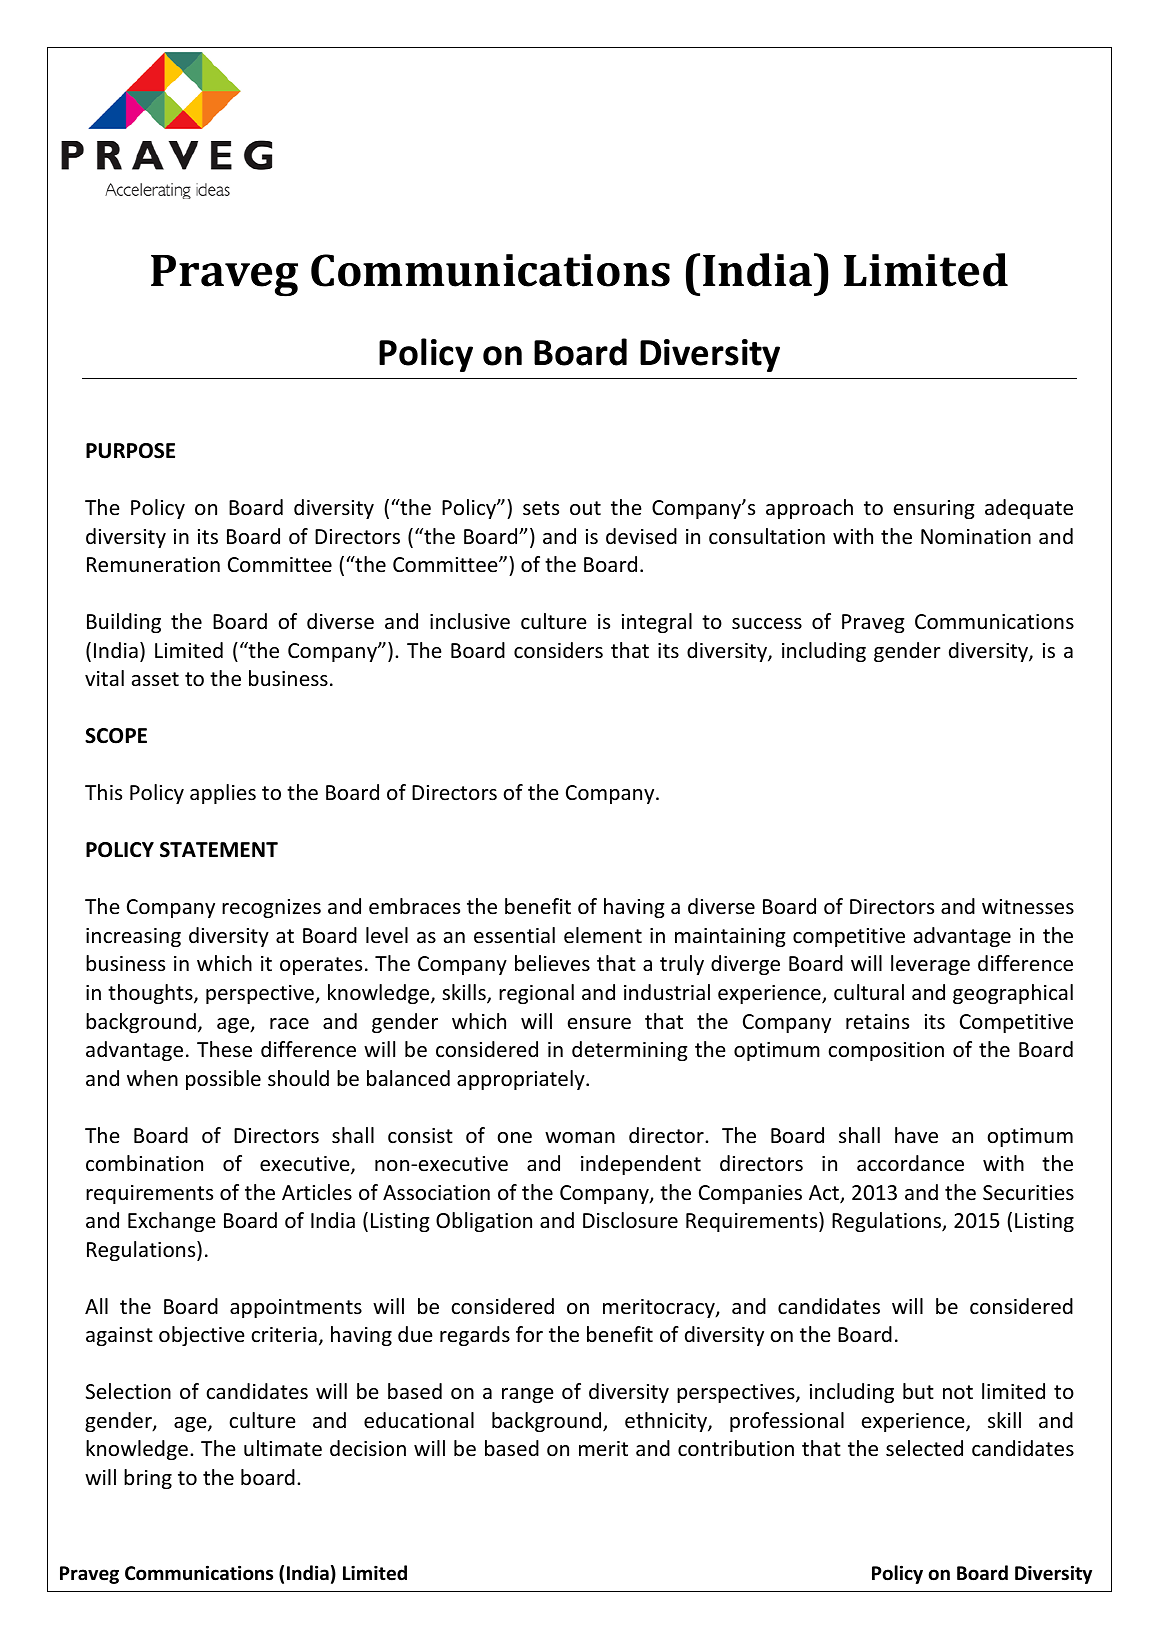 Image resolution: width=1159 pixels, height=1639 pixels. Describe the element at coordinates (283, 1448) in the screenshot. I see `ultimate` at that location.
